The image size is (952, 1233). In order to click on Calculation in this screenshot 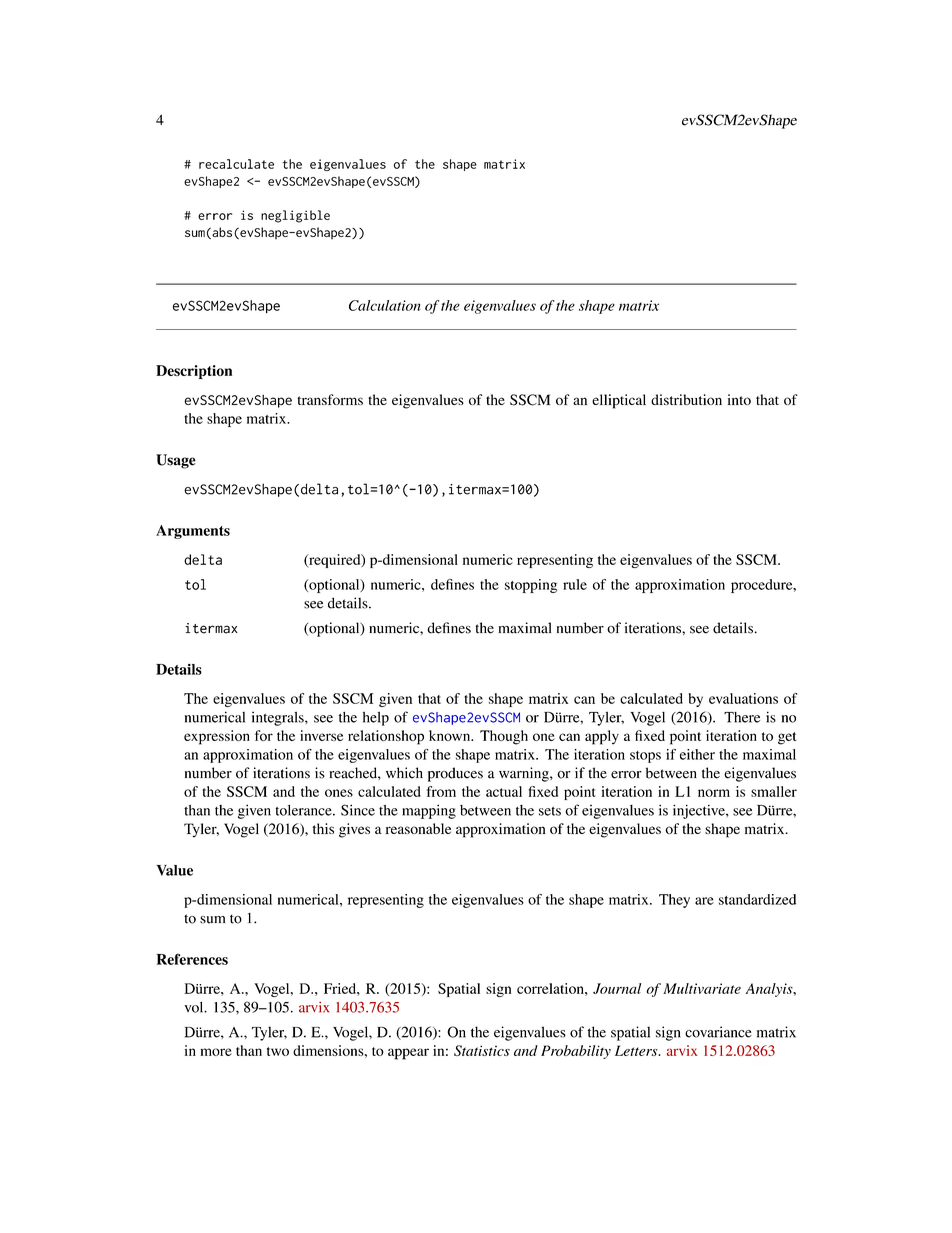, I will do `click(384, 305)`.
